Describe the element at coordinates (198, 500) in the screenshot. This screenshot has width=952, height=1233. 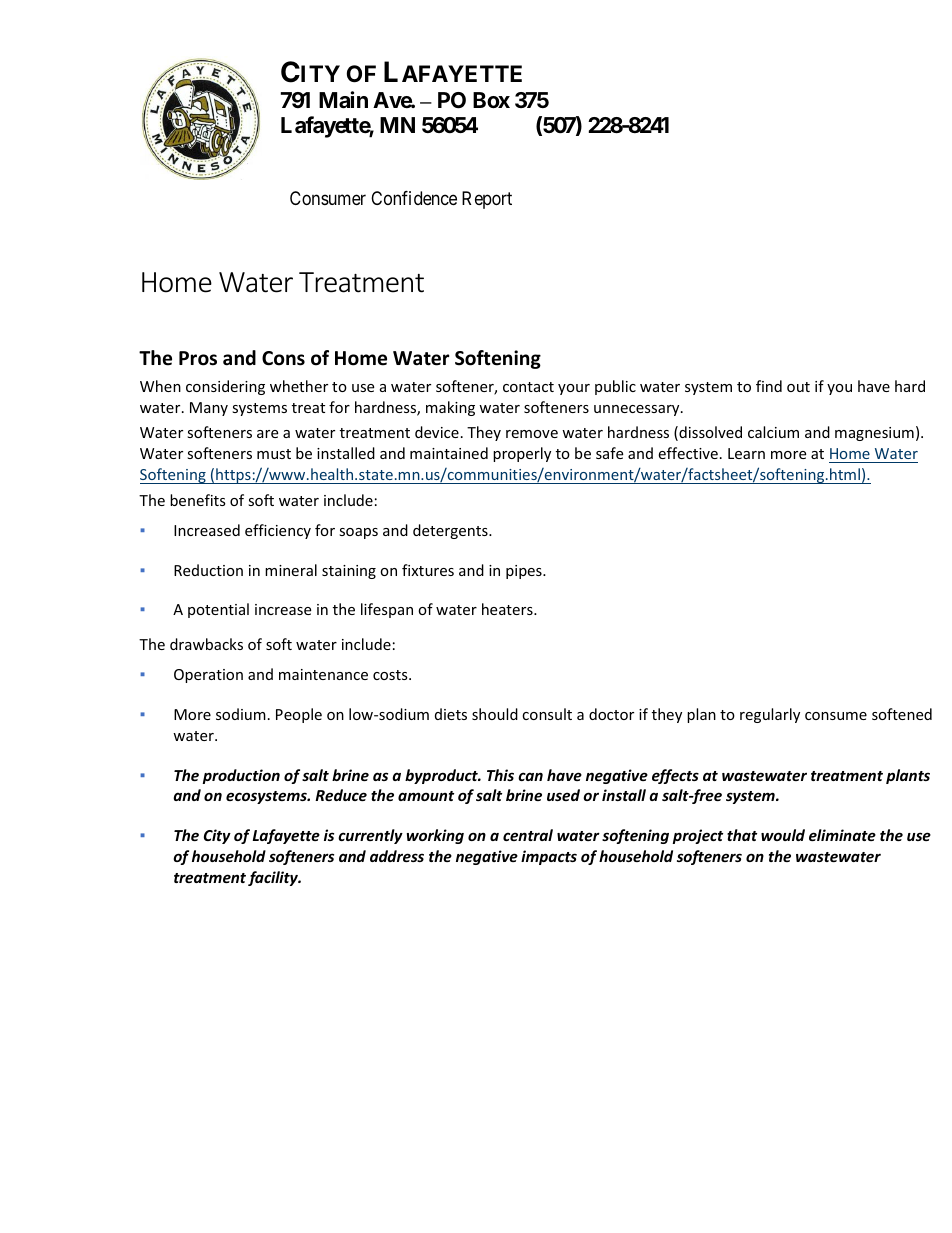
I see `benefits` at that location.
